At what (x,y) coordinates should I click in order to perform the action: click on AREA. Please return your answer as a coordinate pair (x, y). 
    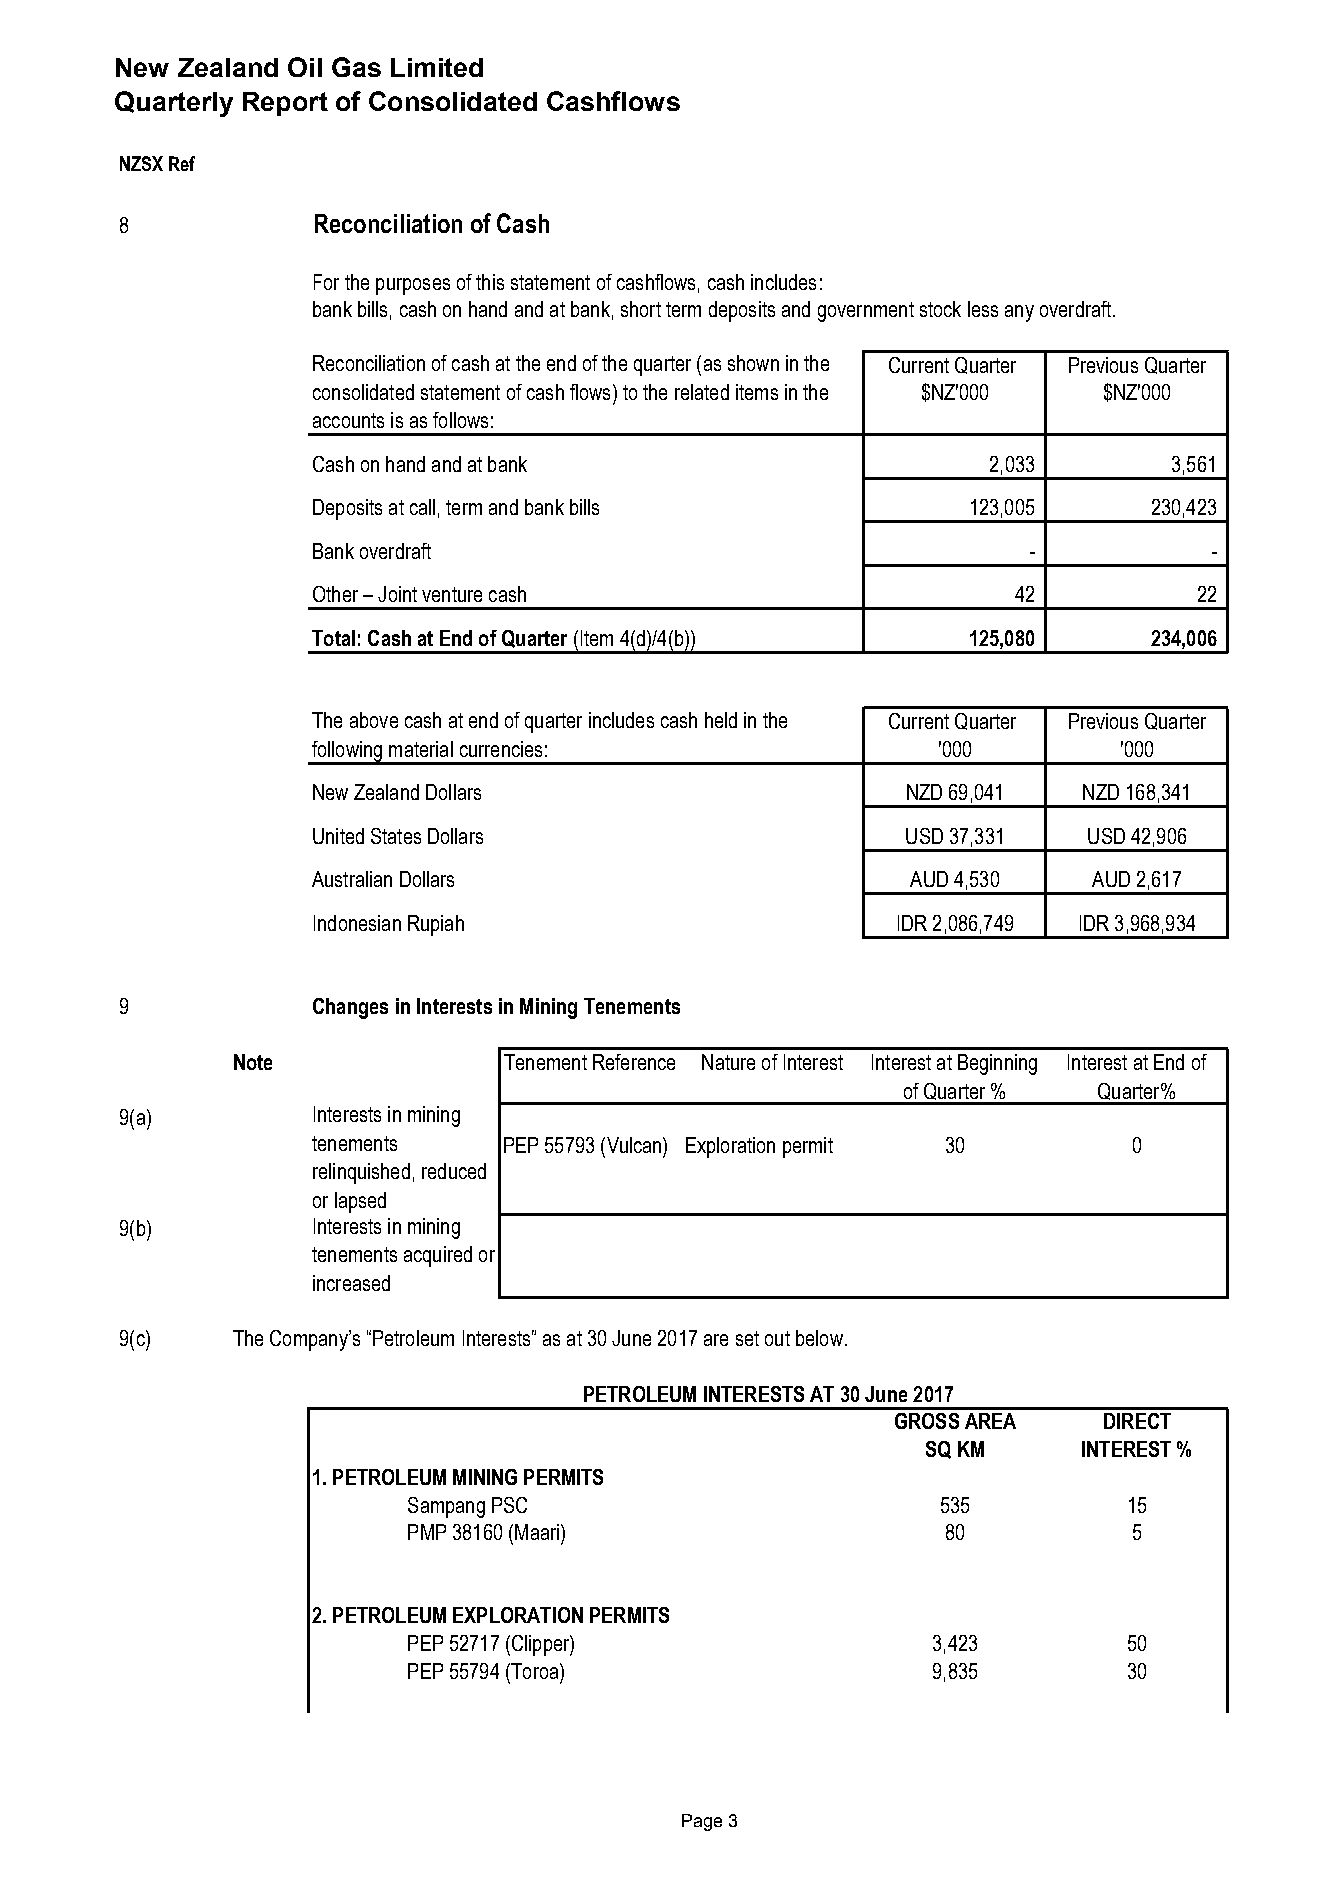
    Looking at the image, I should click on (990, 1421).
